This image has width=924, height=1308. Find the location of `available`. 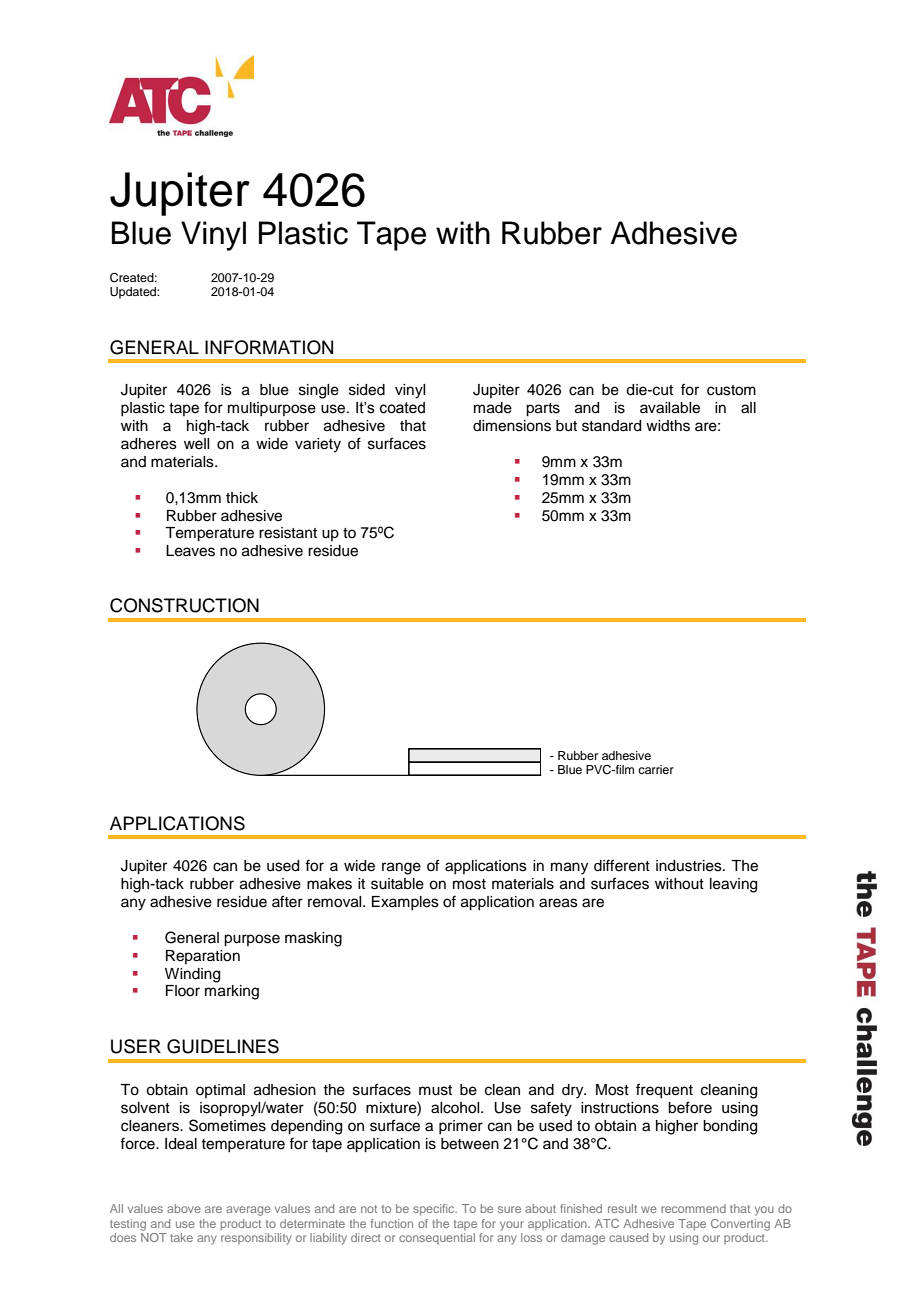

available is located at coordinates (670, 408).
